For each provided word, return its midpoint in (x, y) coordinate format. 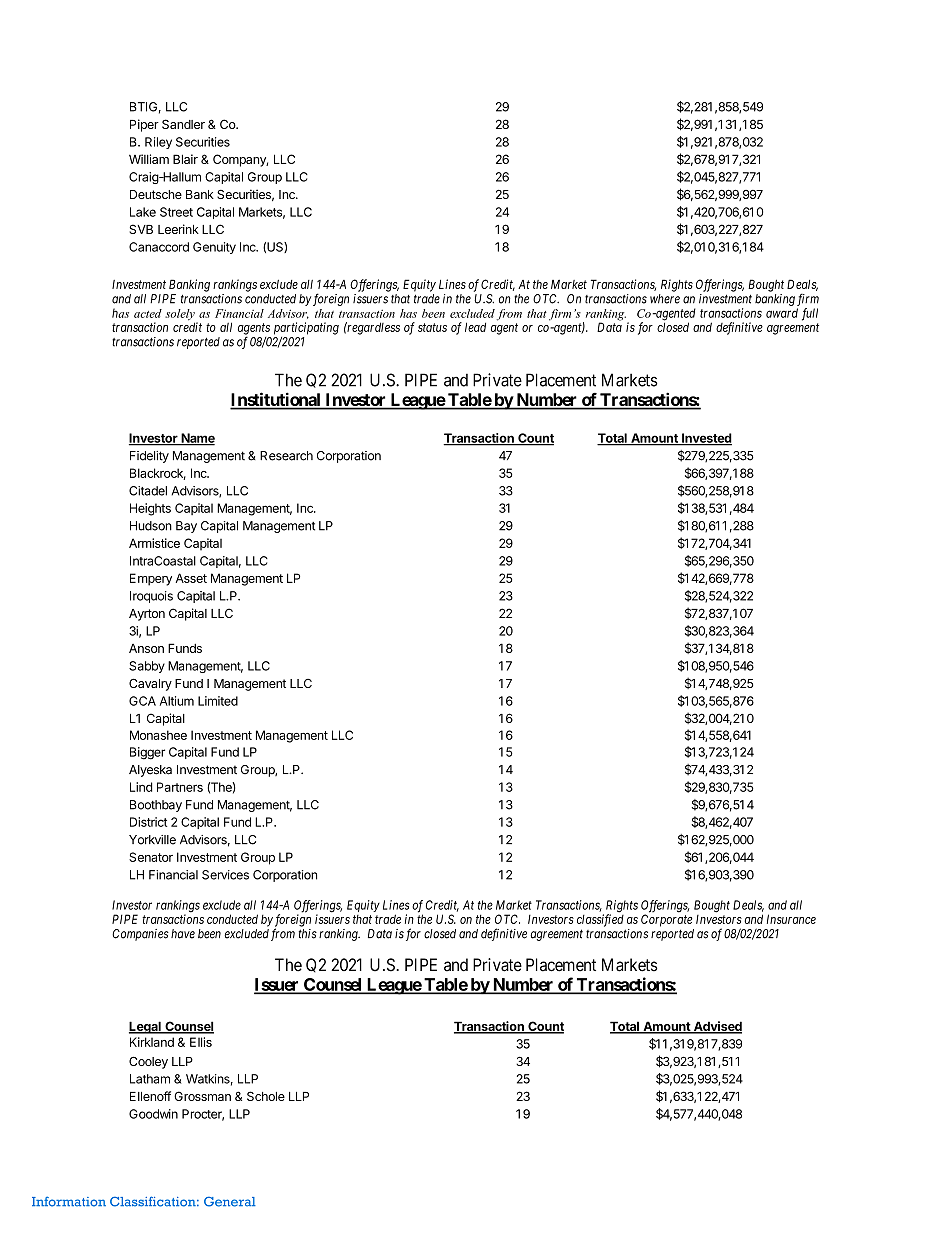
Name (197, 439)
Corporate (666, 920)
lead (475, 327)
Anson (146, 648)
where (665, 299)
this (308, 934)
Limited (218, 701)
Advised (716, 1027)
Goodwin (153, 1114)
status (432, 327)
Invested (706, 439)
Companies (140, 935)
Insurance (791, 919)
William (149, 159)
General (230, 1202)
